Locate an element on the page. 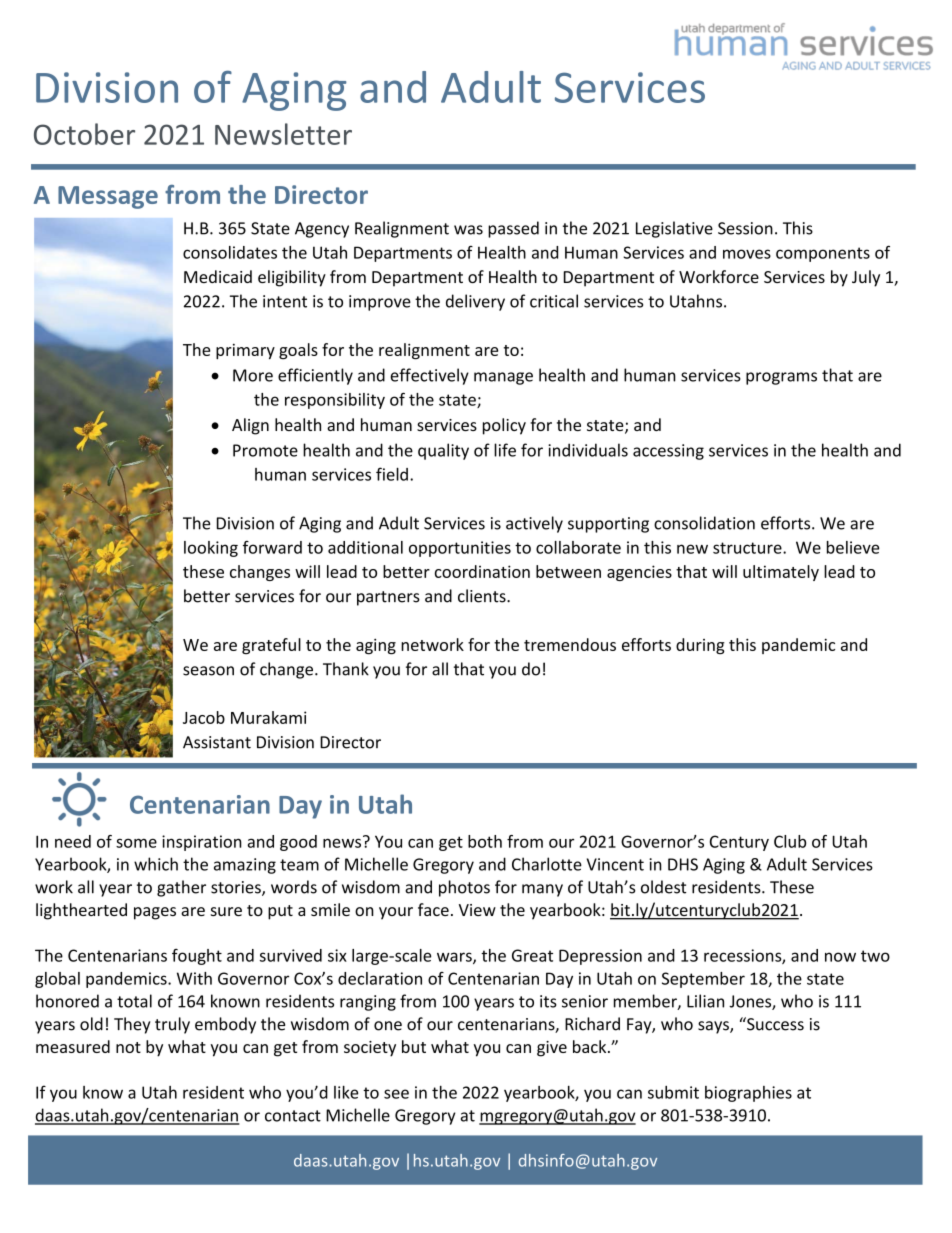 The height and width of the document is (1233, 952). see is located at coordinates (396, 1094).
